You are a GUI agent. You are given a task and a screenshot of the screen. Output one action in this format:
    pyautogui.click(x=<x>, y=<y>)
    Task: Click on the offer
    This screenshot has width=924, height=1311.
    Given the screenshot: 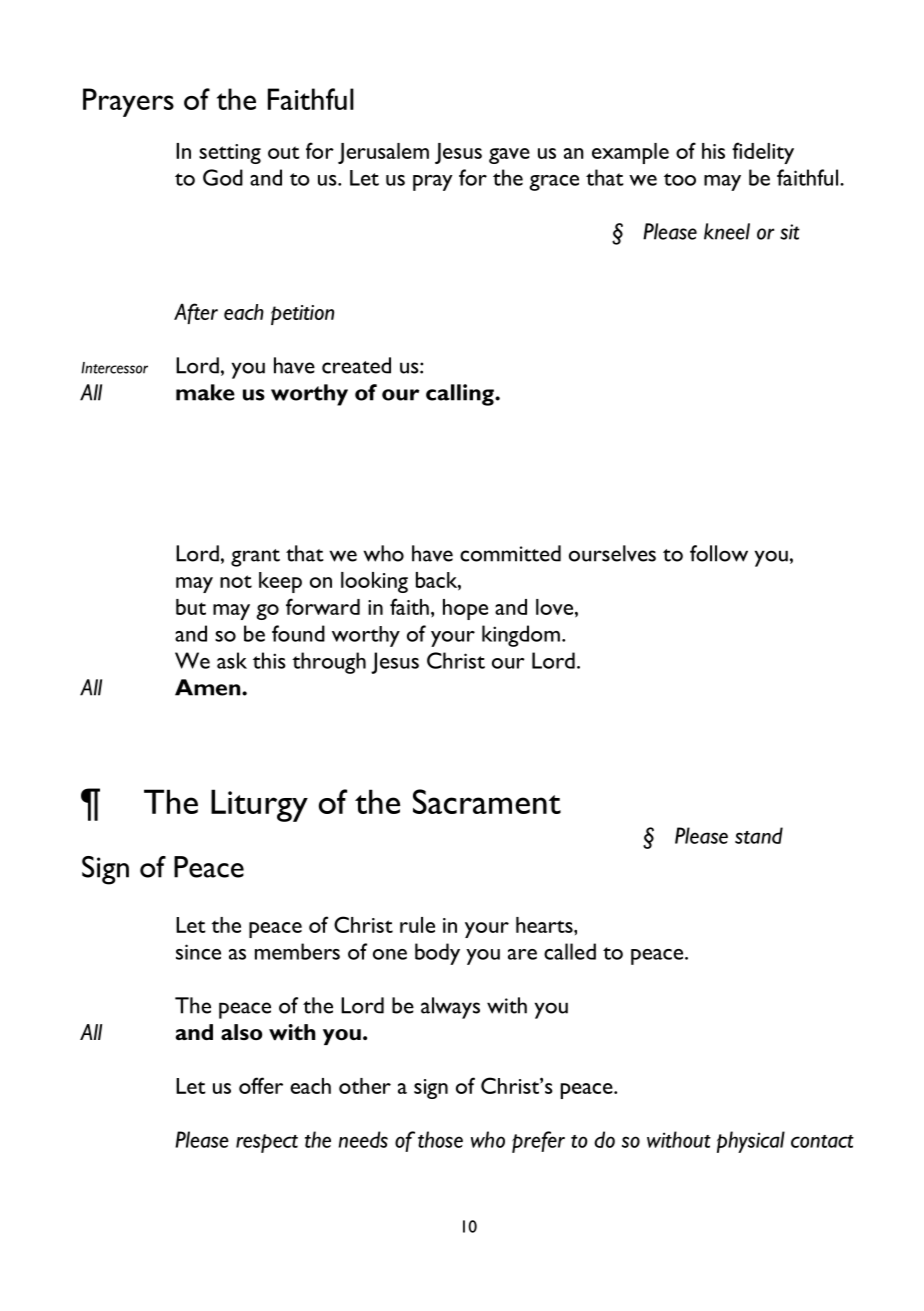 What is the action you would take?
    pyautogui.click(x=261, y=1085)
